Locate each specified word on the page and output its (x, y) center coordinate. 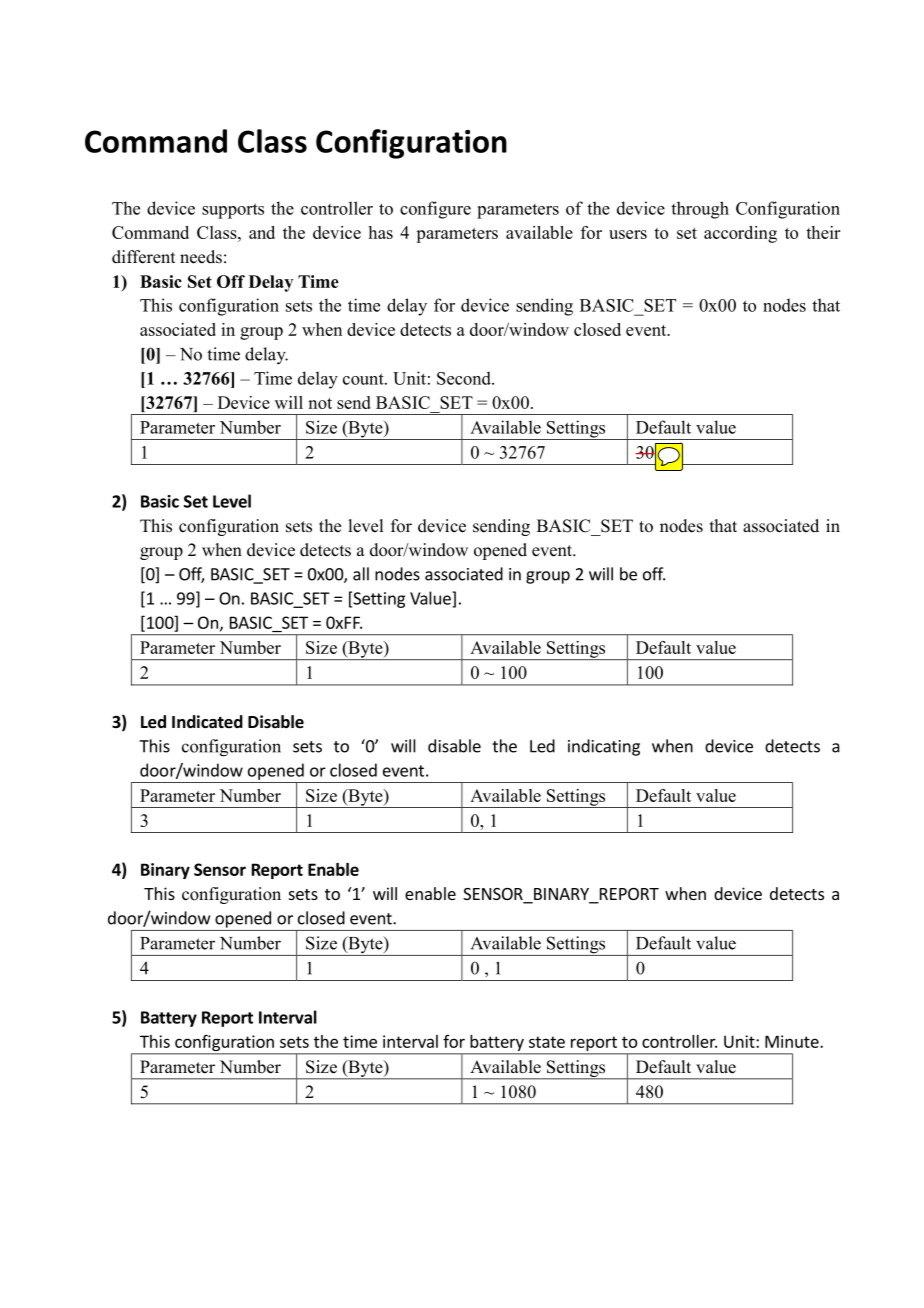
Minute (793, 1041)
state (547, 1042)
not (320, 403)
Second (465, 378)
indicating (604, 747)
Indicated (207, 722)
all (361, 574)
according (740, 234)
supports (233, 211)
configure (435, 210)
